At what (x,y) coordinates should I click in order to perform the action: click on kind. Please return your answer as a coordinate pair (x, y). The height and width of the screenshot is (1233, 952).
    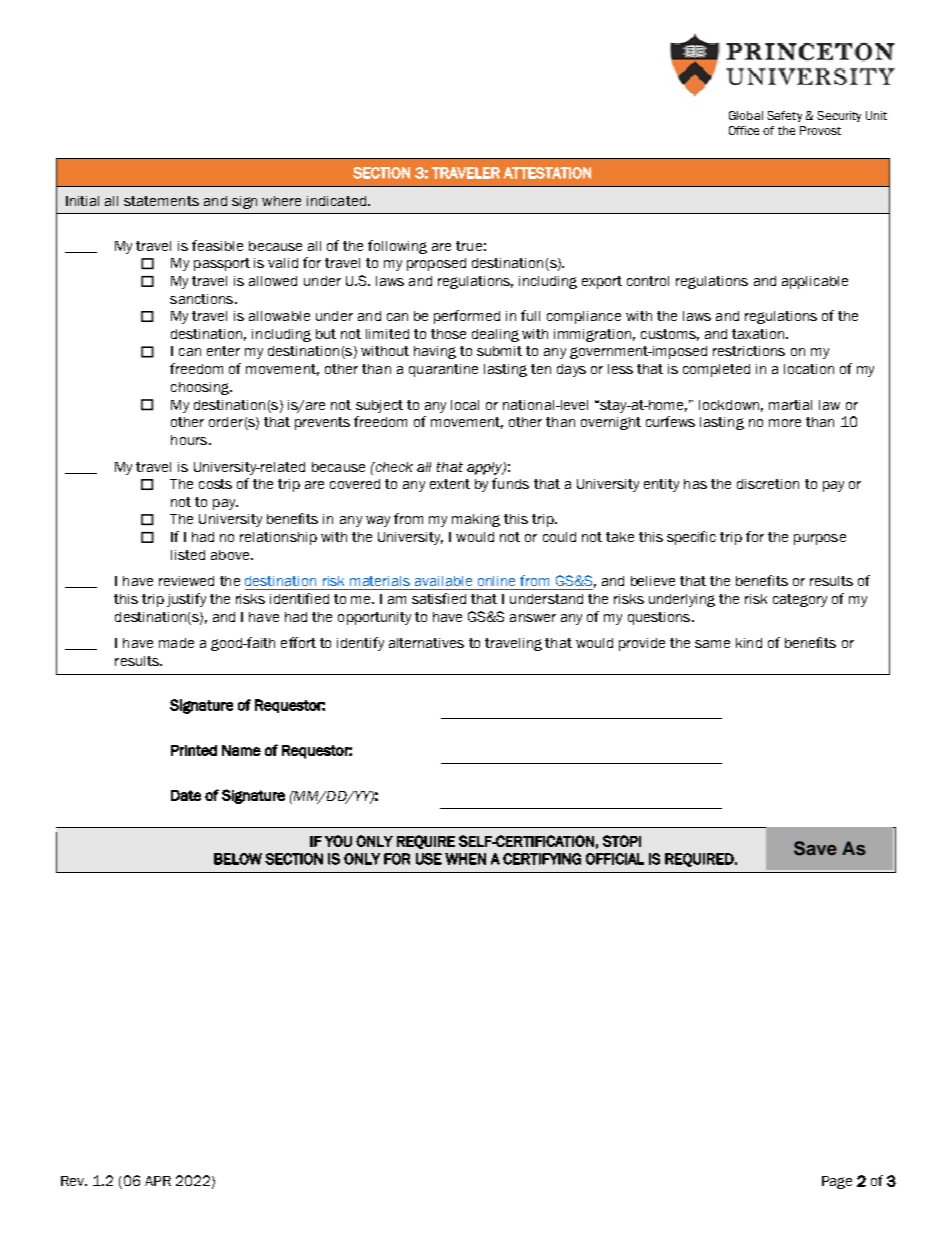
    Looking at the image, I should click on (749, 643).
